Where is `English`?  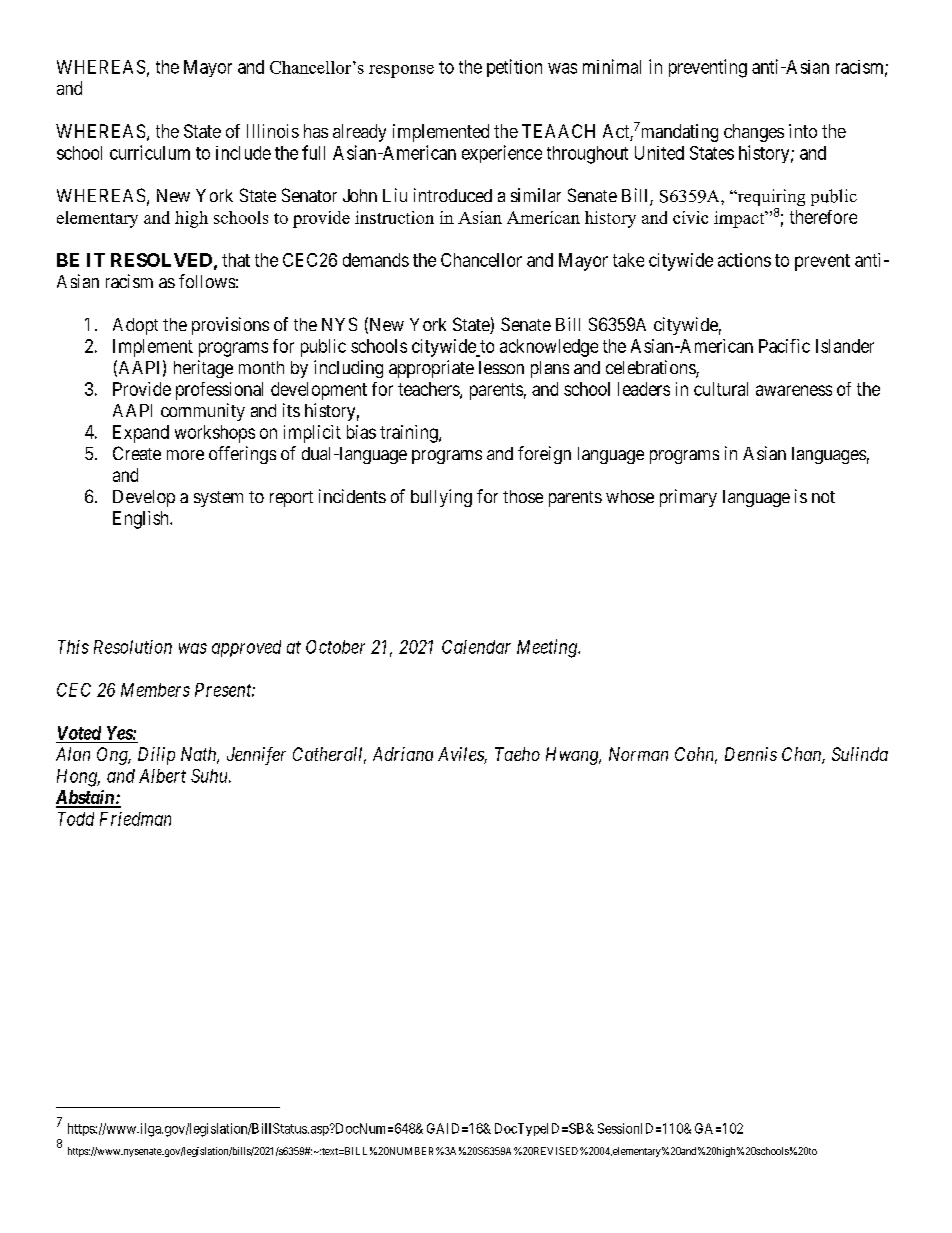 English is located at coordinates (142, 520).
